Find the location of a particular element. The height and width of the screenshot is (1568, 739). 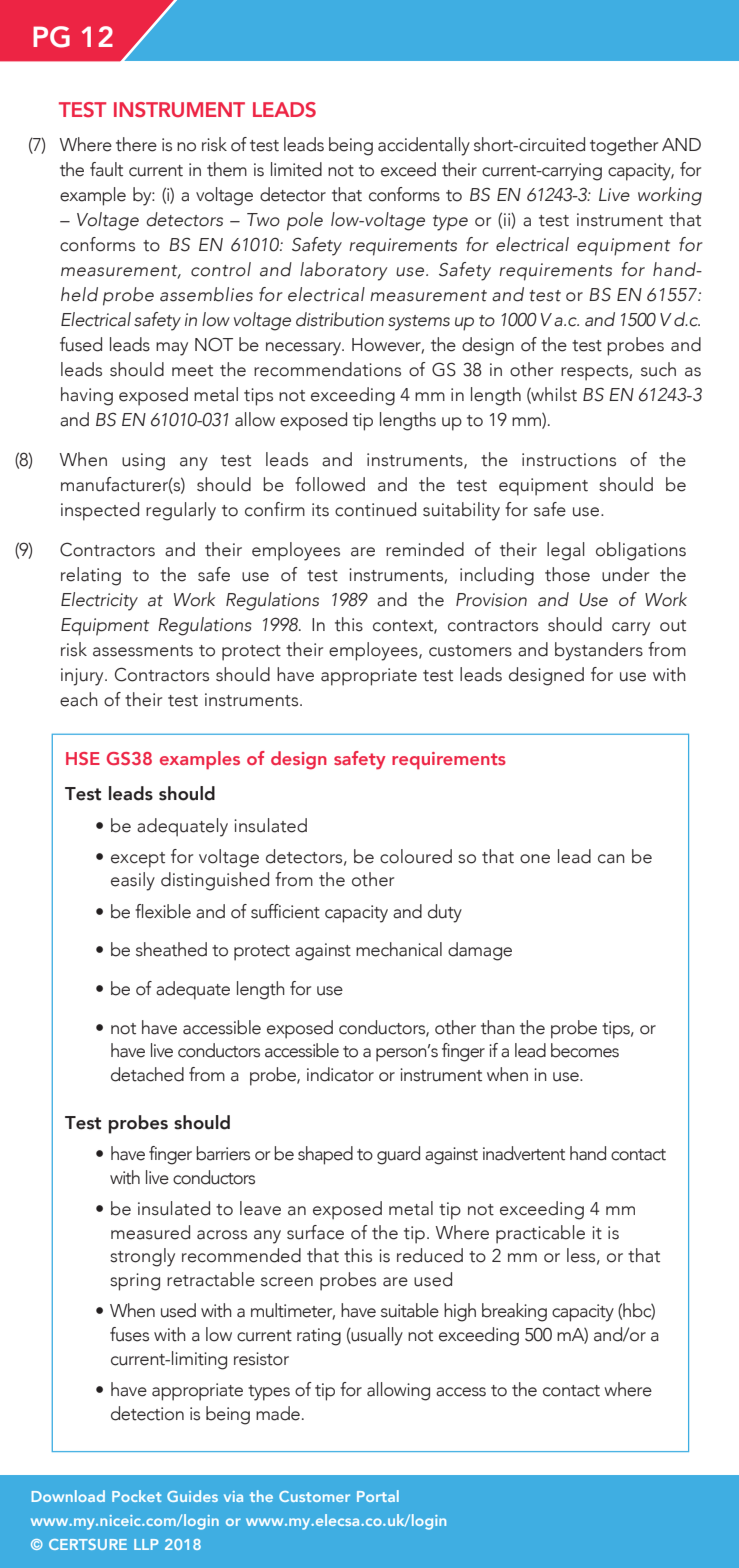

Portal is located at coordinates (378, 1496).
